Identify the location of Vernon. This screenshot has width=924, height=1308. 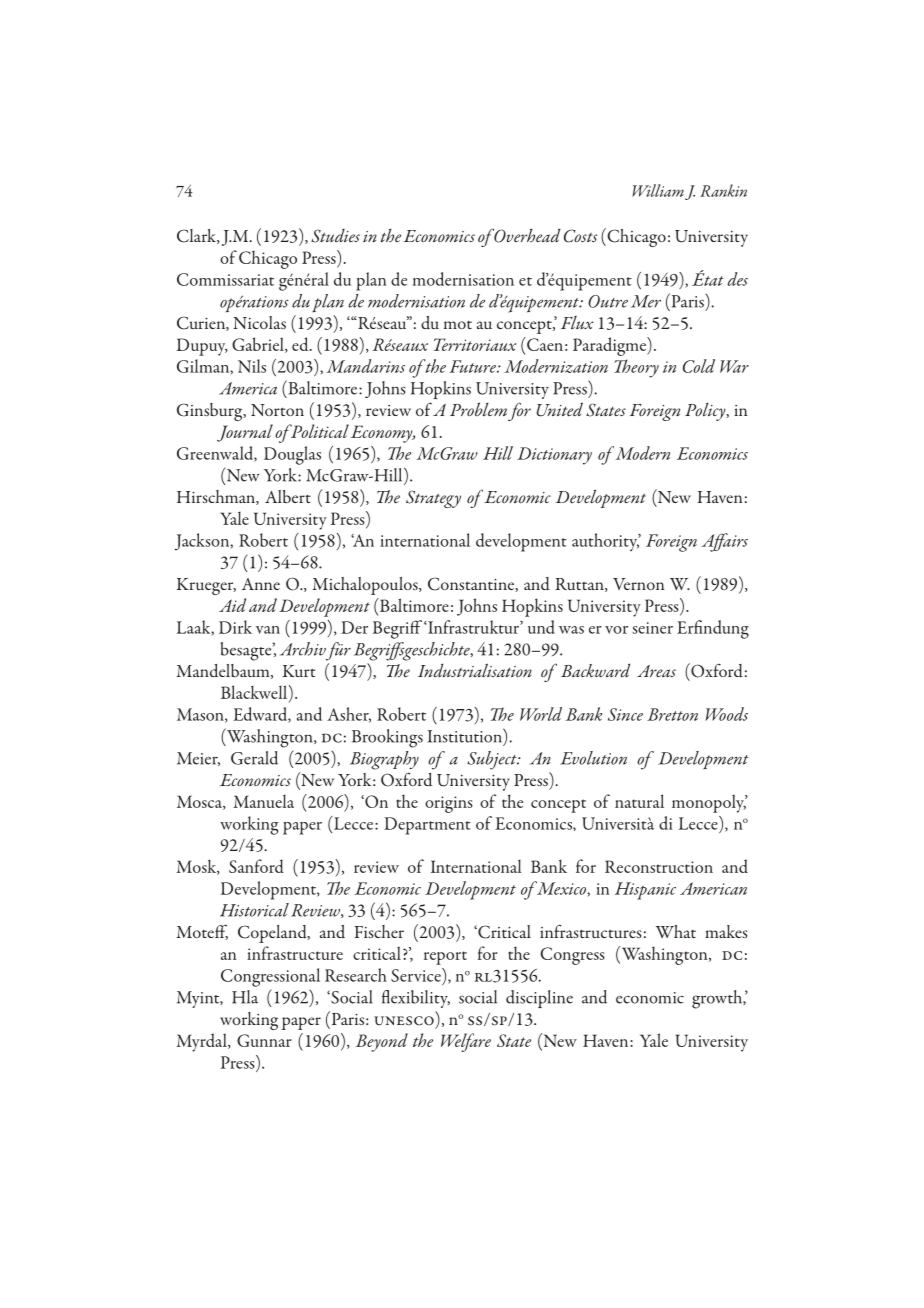
(638, 584).
